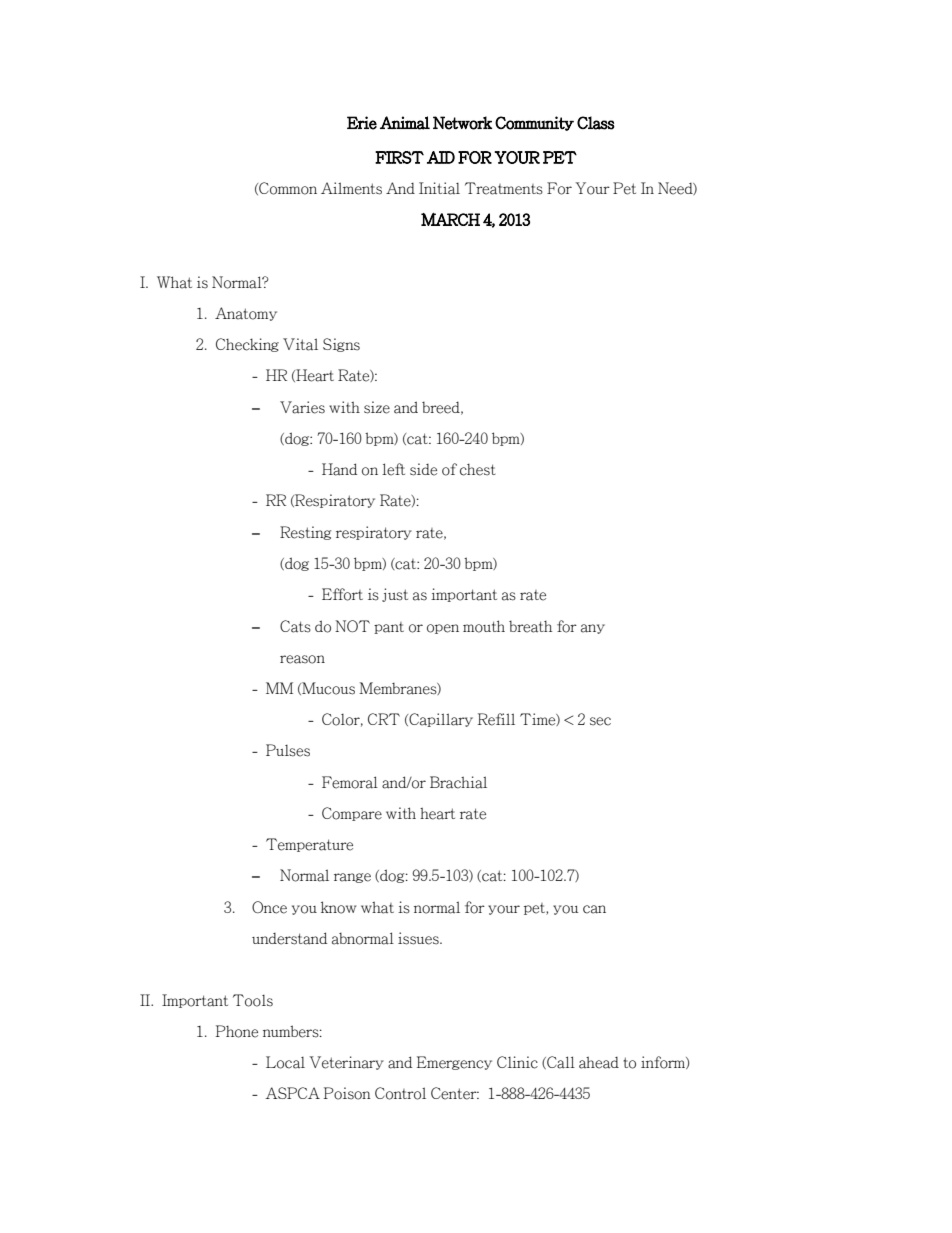 This document has width=952, height=1233. I want to click on Ailments, so click(351, 188).
